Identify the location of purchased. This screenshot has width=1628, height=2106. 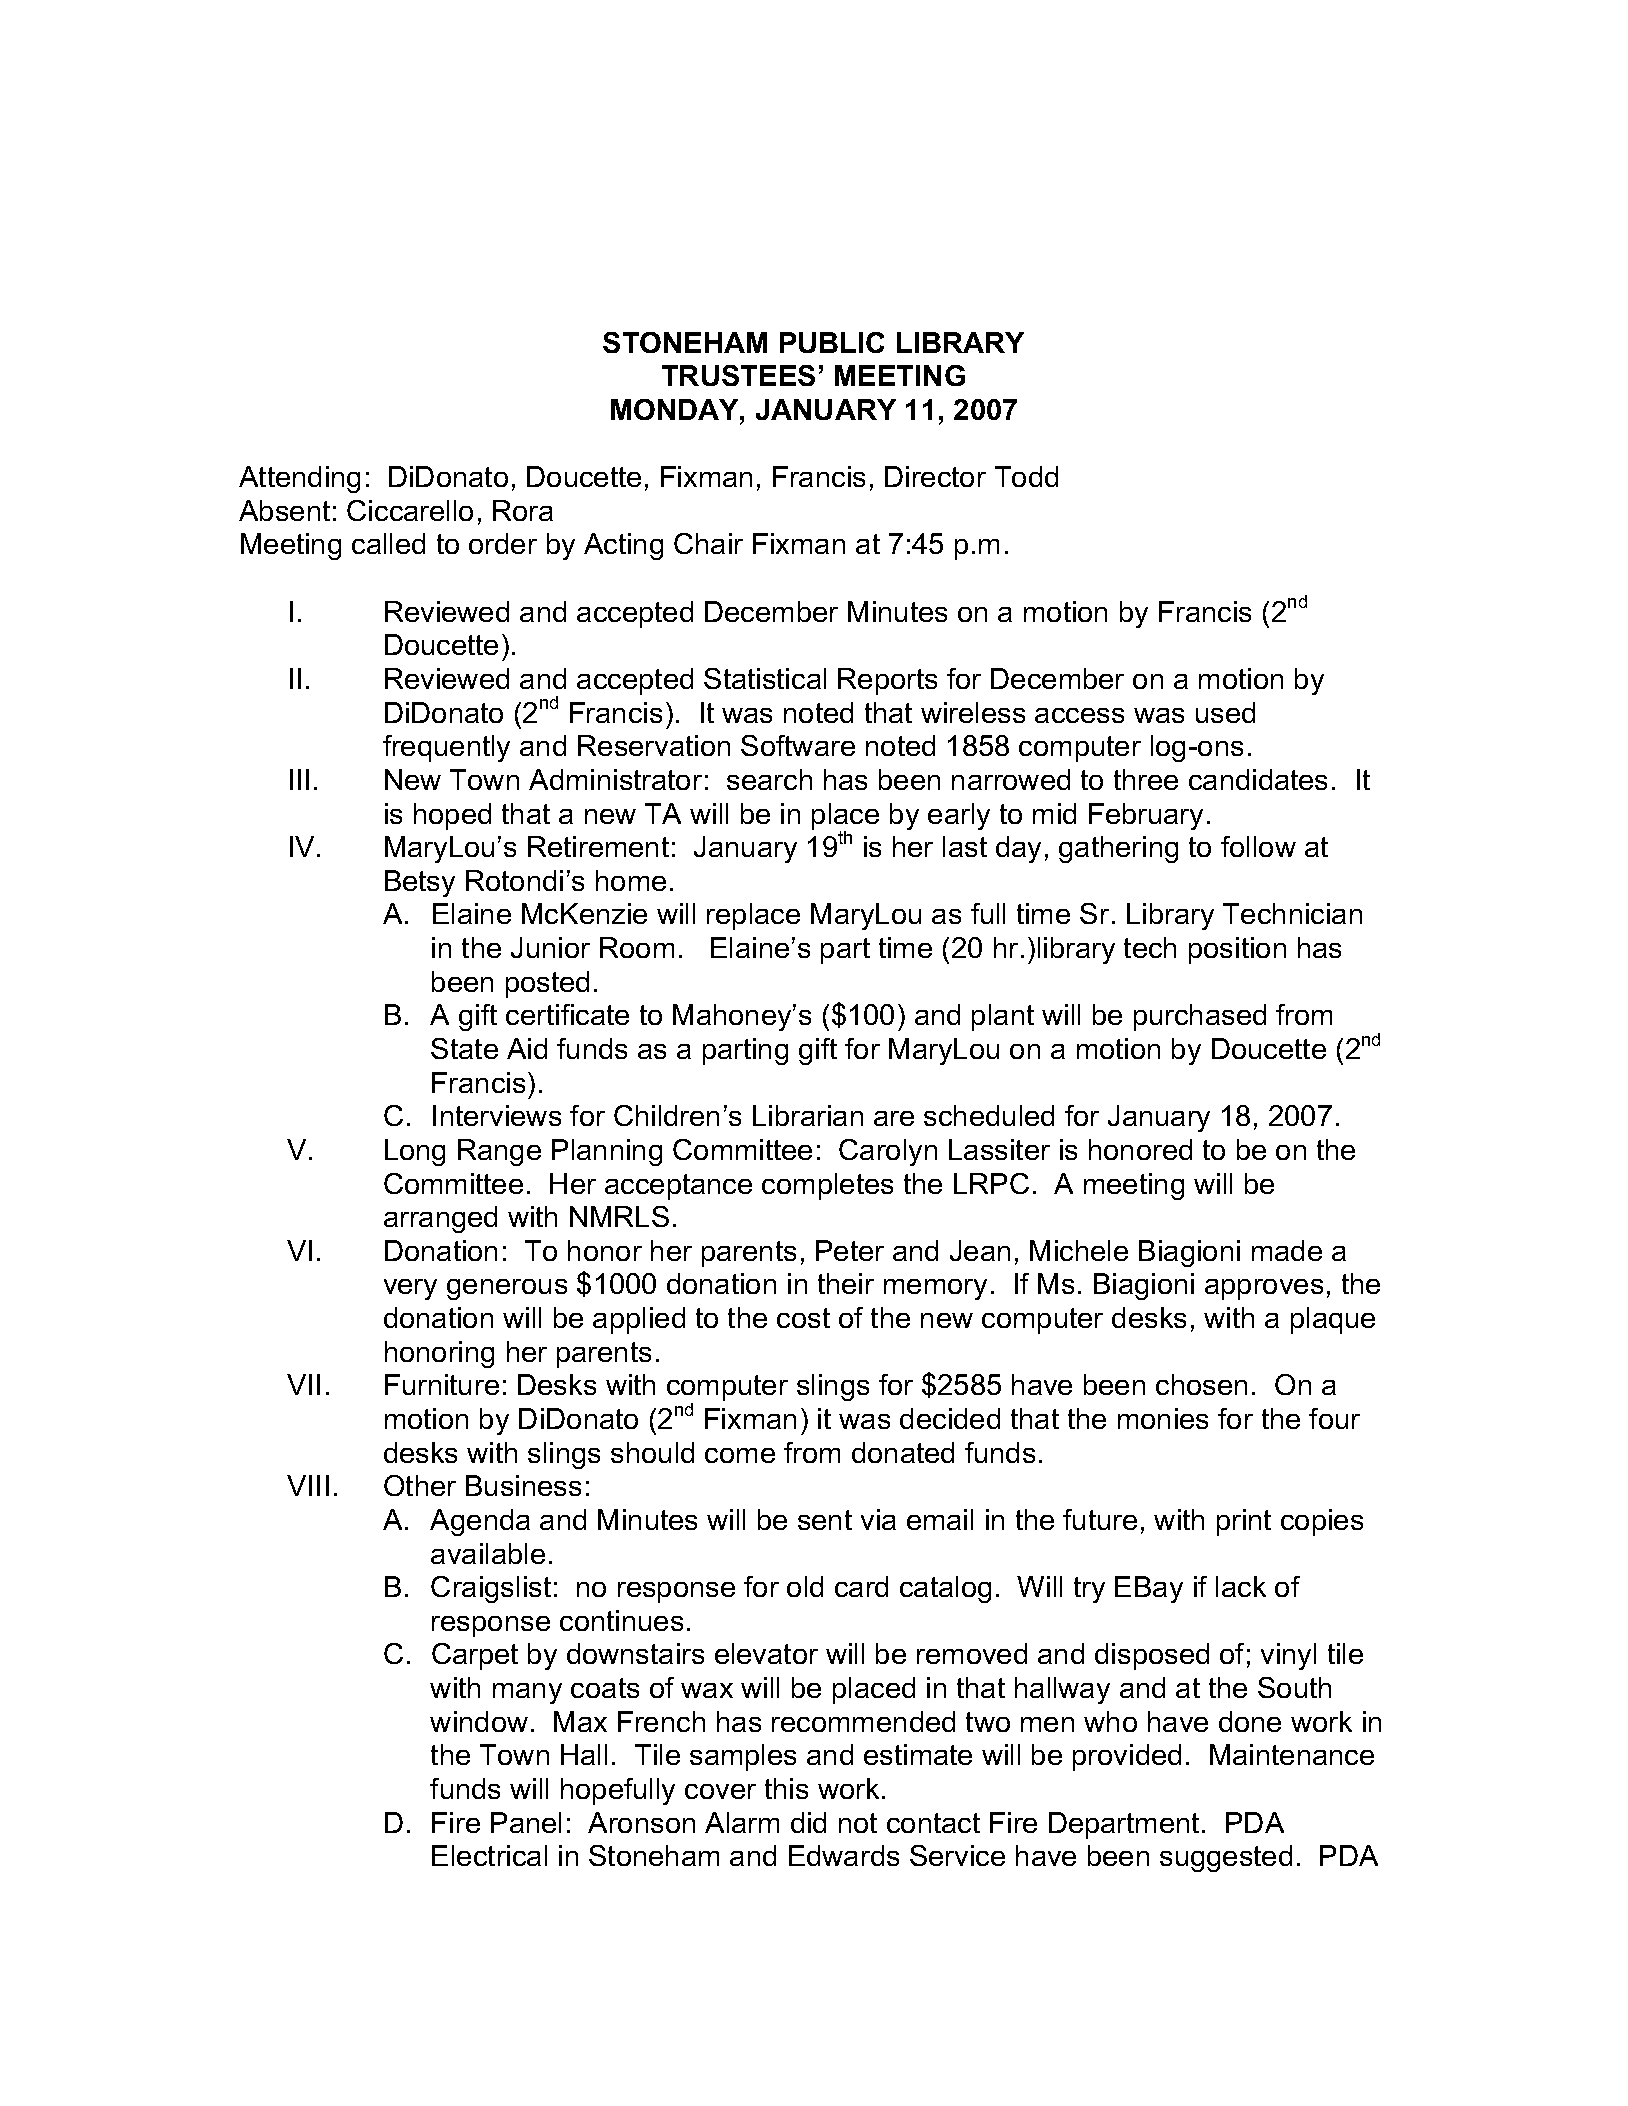
(1200, 1017).
